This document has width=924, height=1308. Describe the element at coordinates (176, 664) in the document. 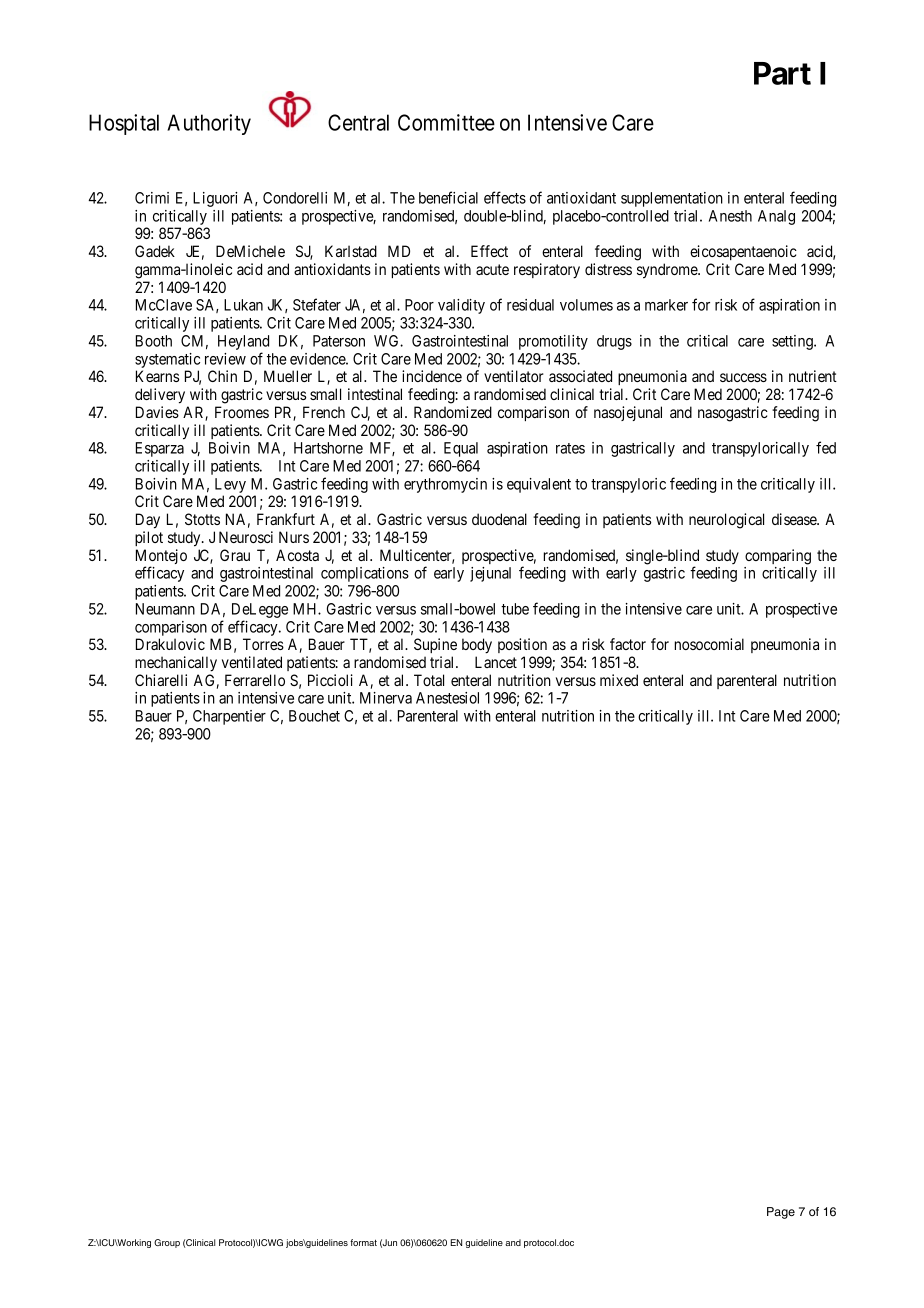

I see `mechanically` at that location.
